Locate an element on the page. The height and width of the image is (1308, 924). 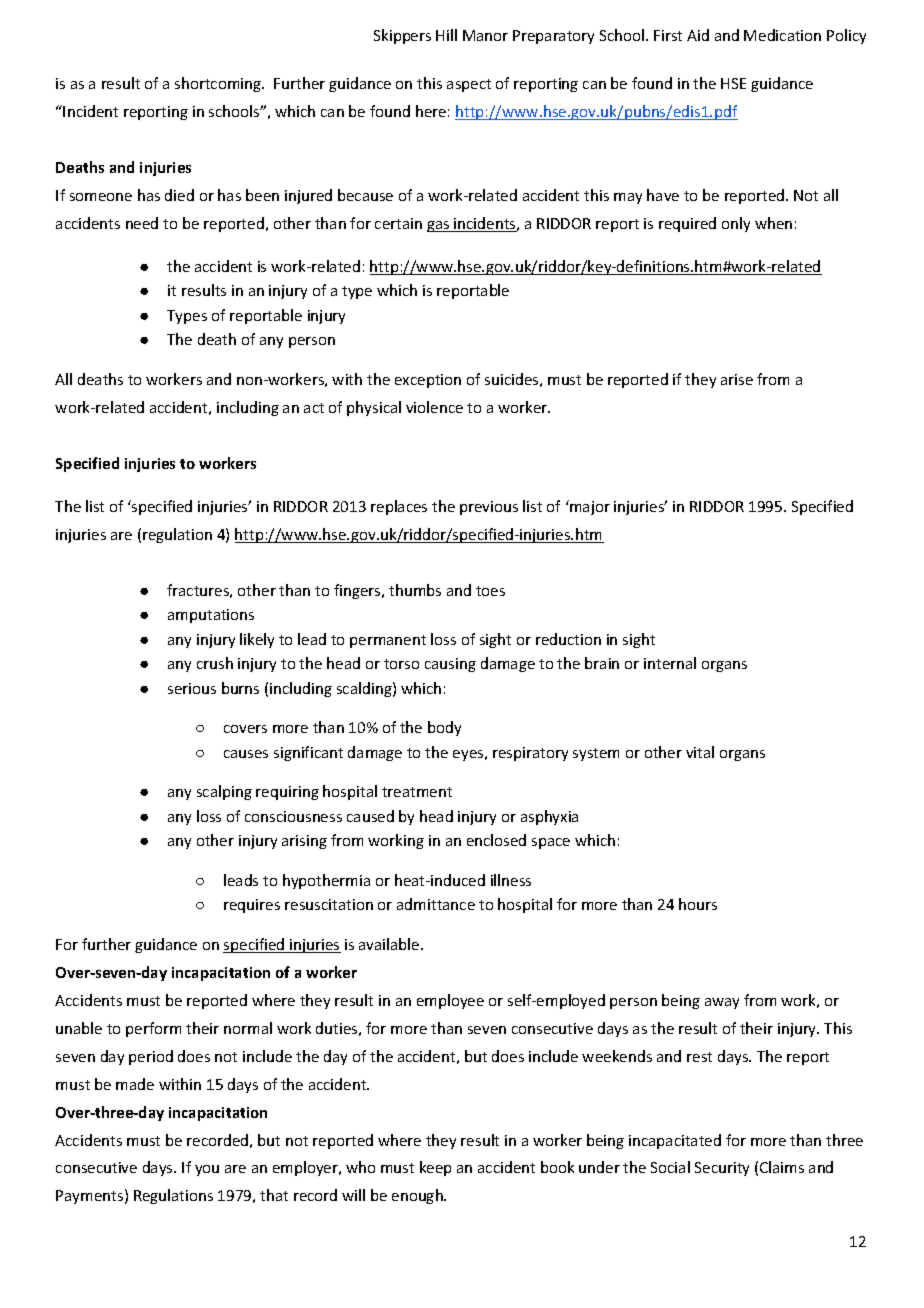
arise is located at coordinates (737, 379).
